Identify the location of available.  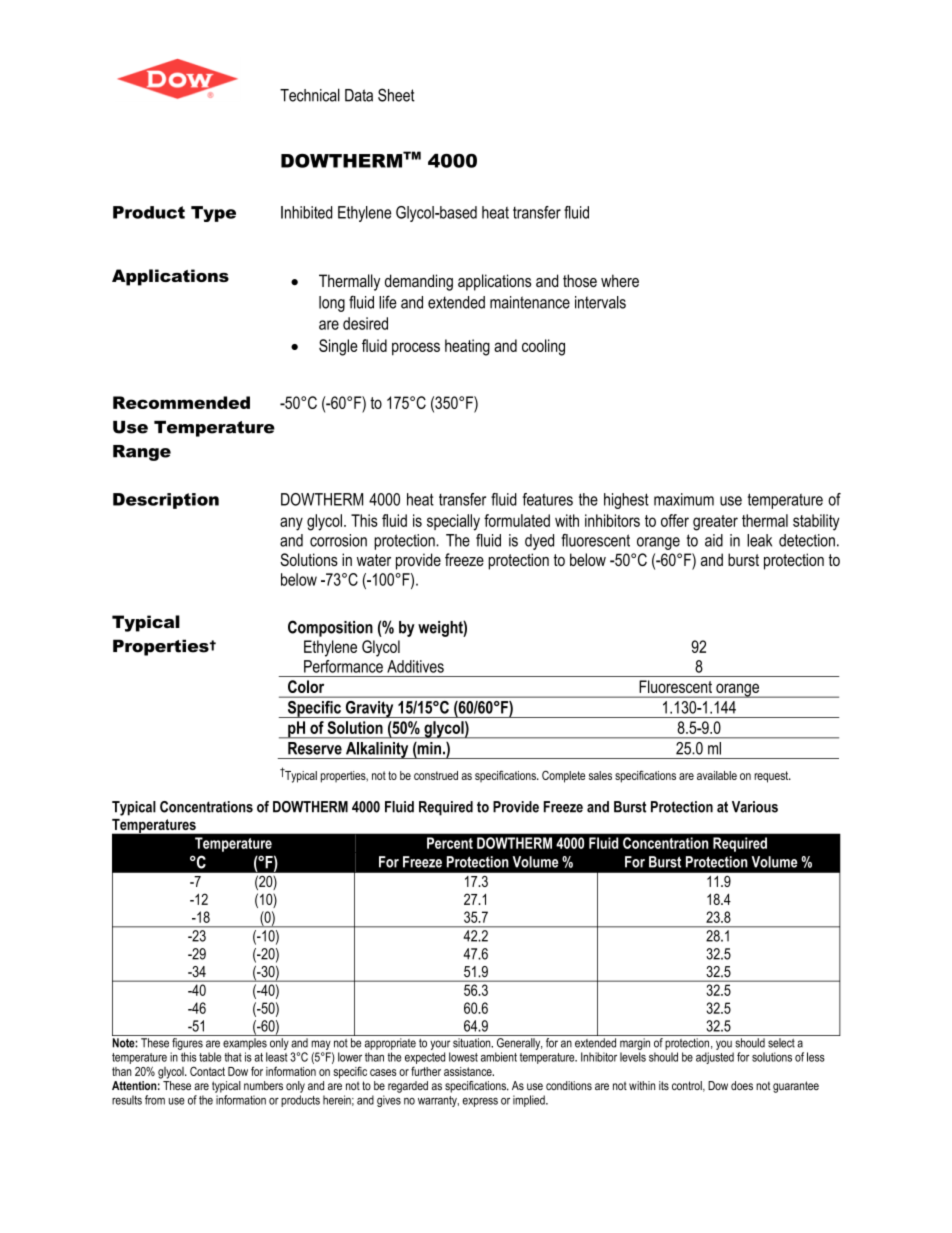
(717, 775).
